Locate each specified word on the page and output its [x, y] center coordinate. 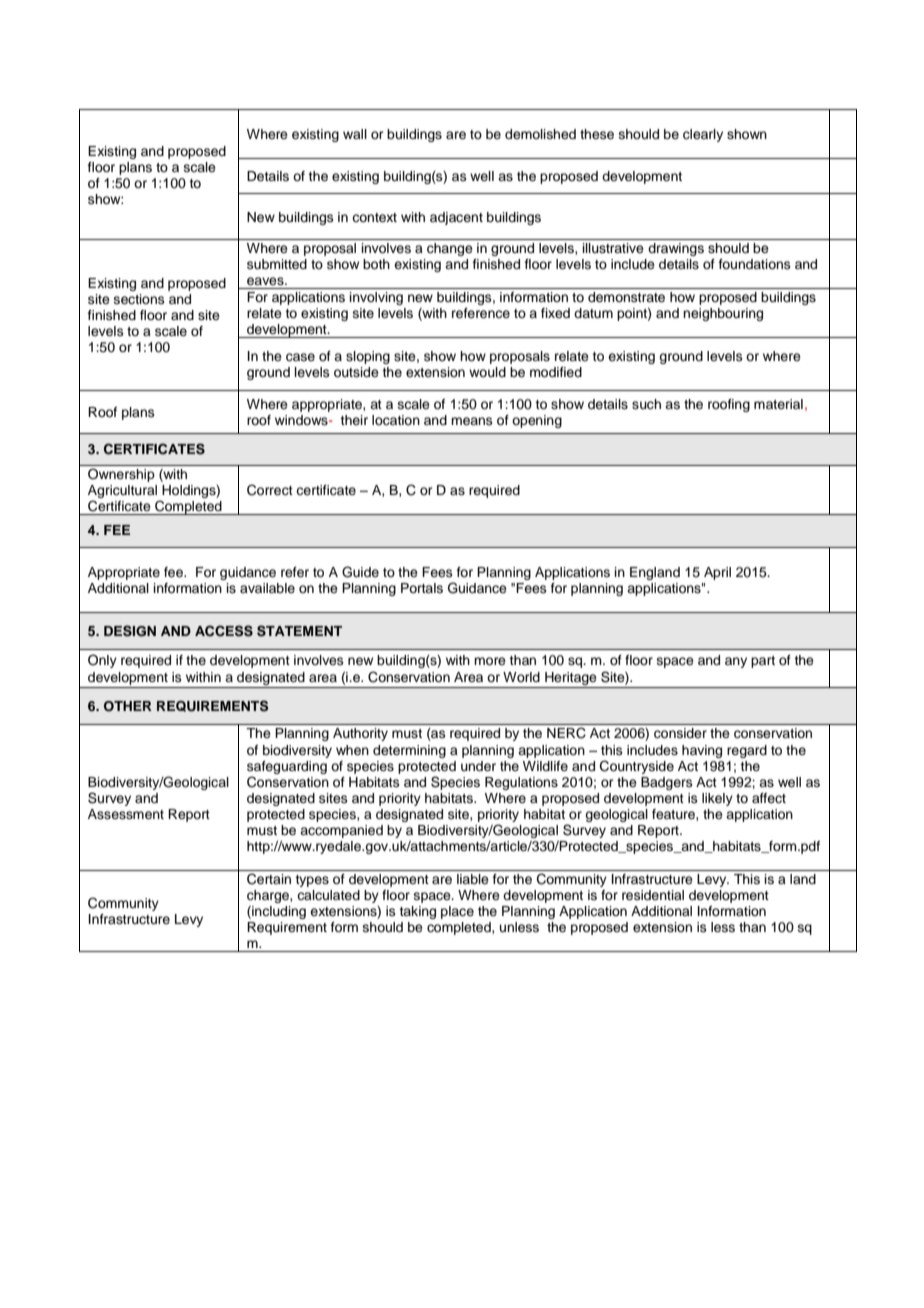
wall [355, 134]
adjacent [456, 218]
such [646, 404]
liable [473, 879]
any [736, 662]
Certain [269, 879]
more [490, 661]
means [472, 421]
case [300, 357]
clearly [703, 135]
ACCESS [224, 631]
